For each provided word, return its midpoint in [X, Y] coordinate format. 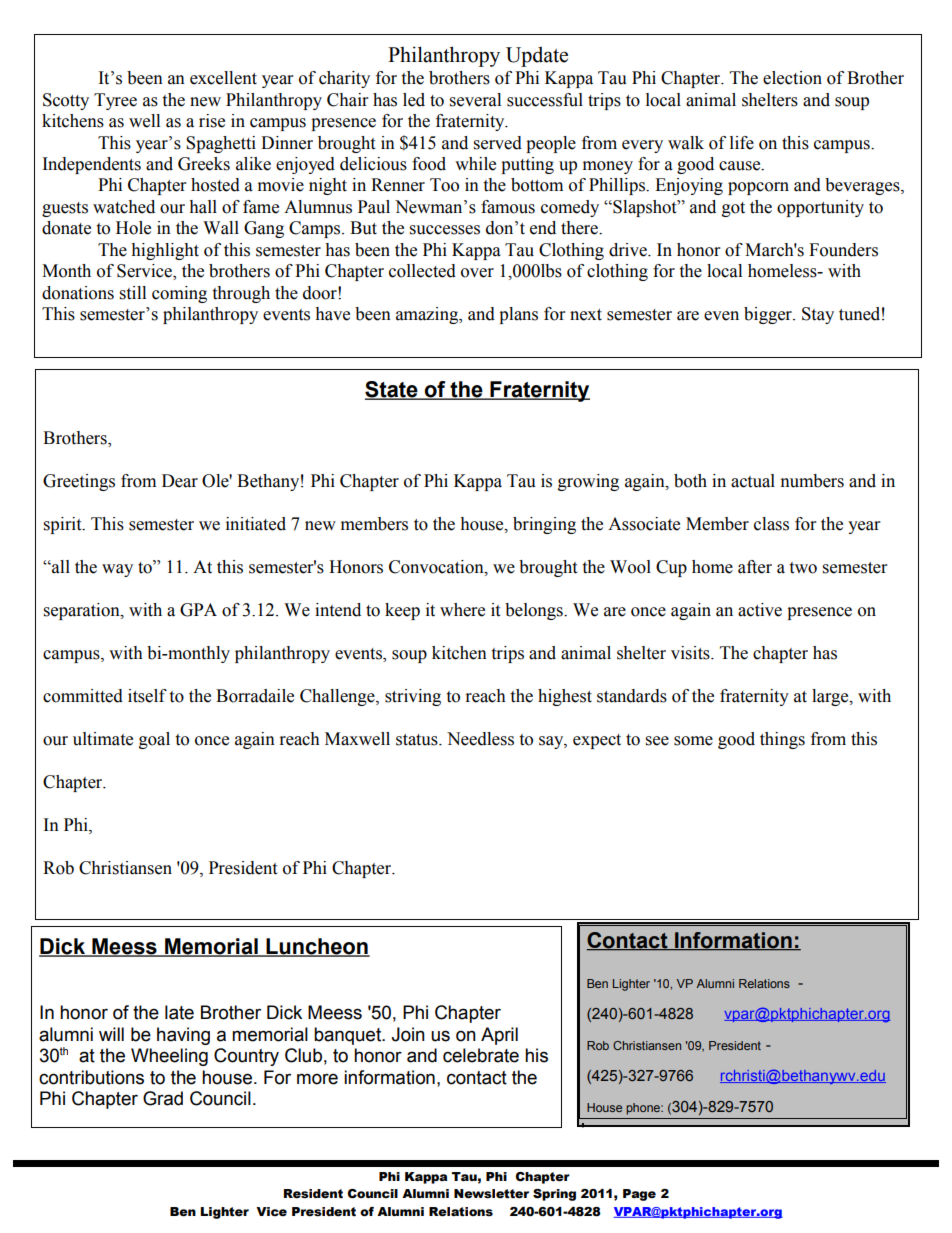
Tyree [115, 101]
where [462, 610]
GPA [198, 610]
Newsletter [491, 1194]
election [792, 78]
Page [639, 1195]
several [475, 100]
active [760, 610]
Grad [163, 1098]
